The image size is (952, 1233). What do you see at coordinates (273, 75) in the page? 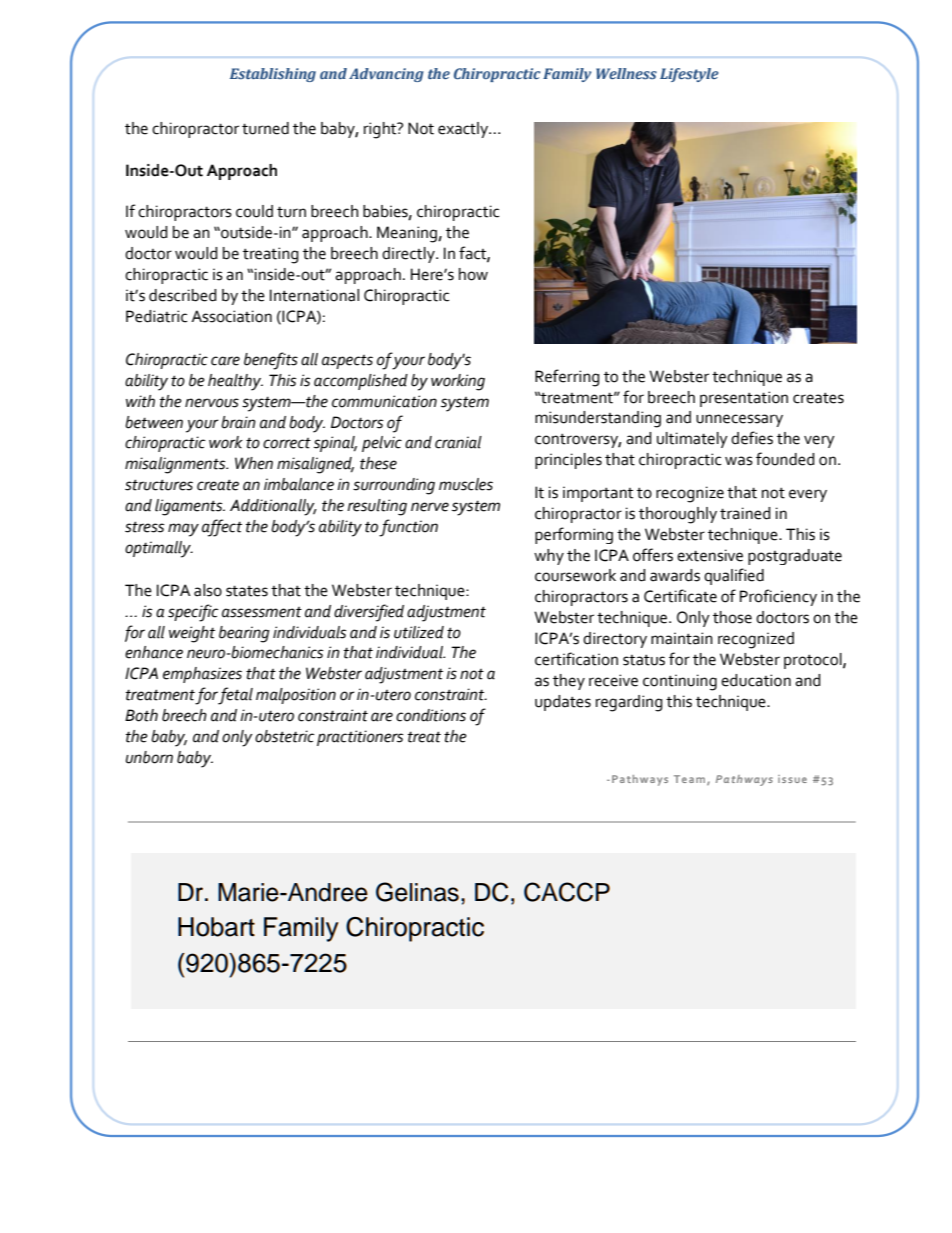
I see `Establishing` at bounding box center [273, 75].
